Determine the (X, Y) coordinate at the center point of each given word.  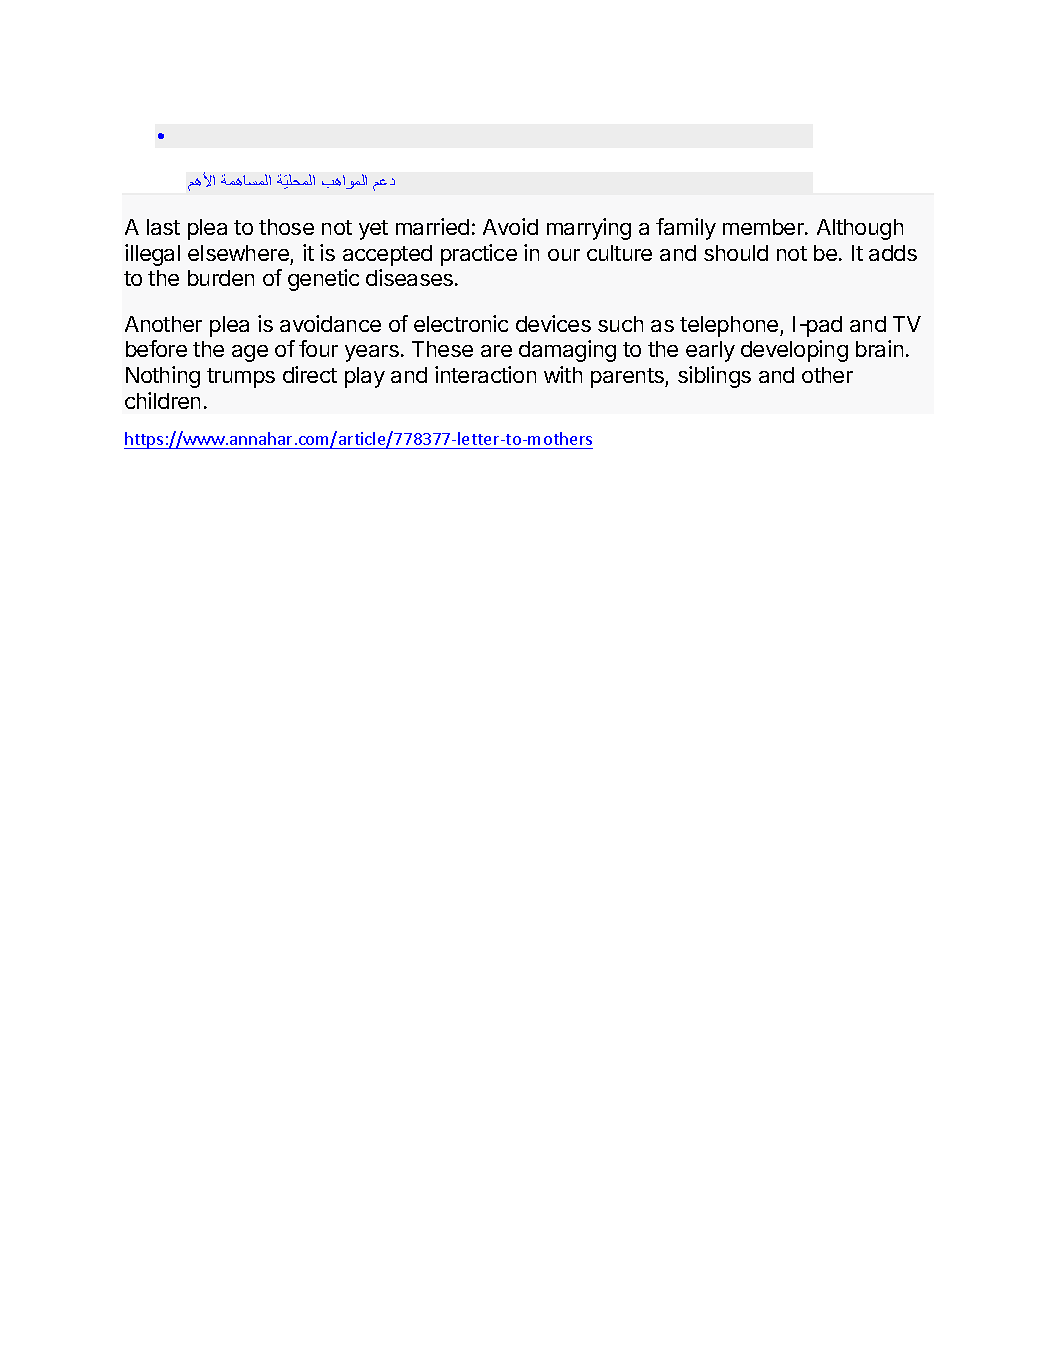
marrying (589, 229)
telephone (730, 326)
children (162, 400)
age (250, 353)
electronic (461, 323)
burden (221, 278)
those (286, 227)
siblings (714, 377)
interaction (485, 374)
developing (794, 351)
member (764, 227)
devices (553, 323)
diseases (411, 277)
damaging (567, 351)
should (736, 253)
